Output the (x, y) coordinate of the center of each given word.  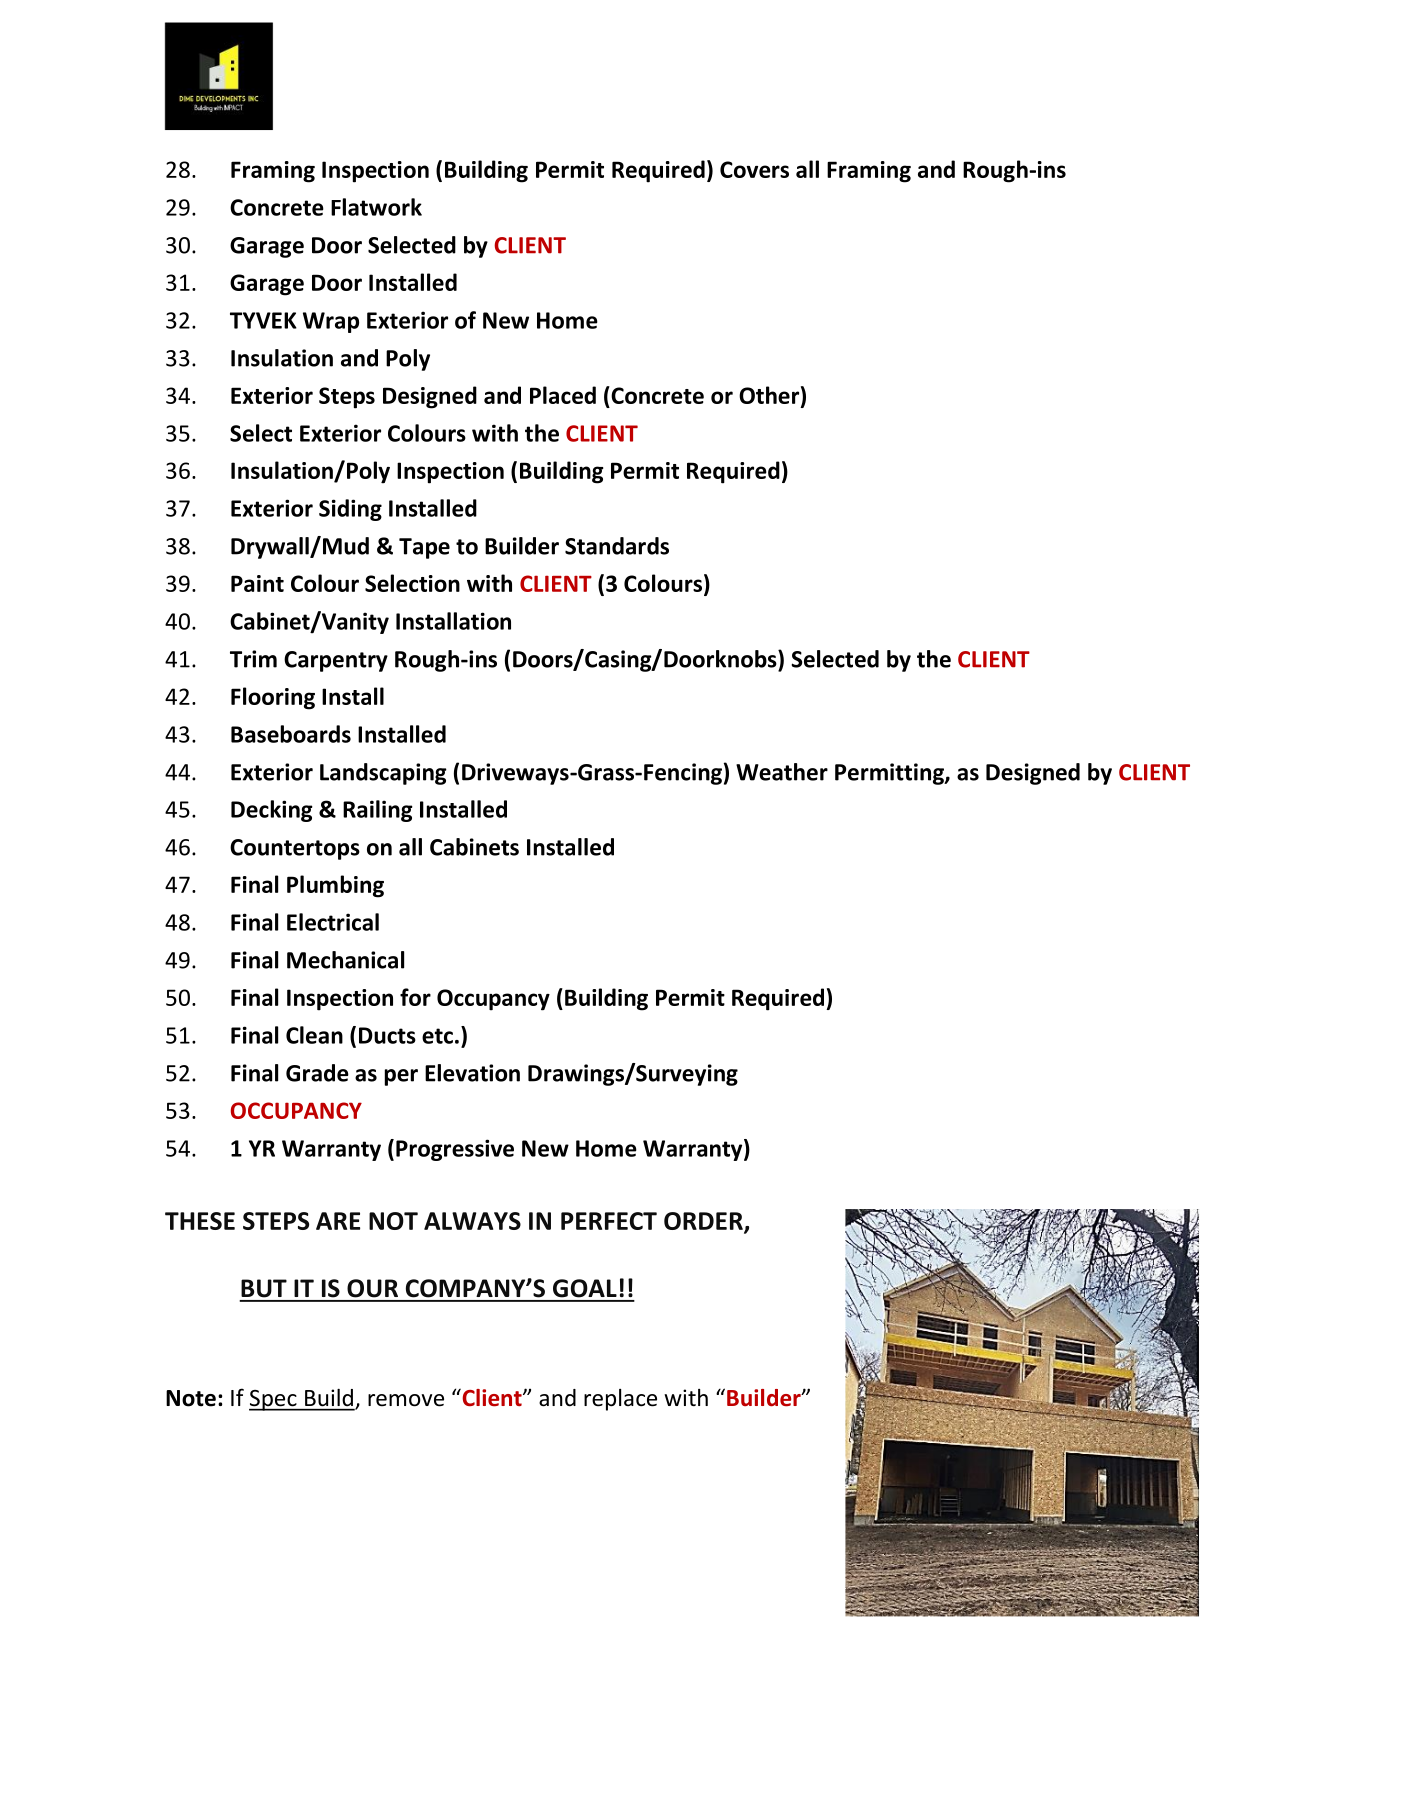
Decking (272, 811)
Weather (782, 772)
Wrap (331, 322)
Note (191, 1398)
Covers (754, 169)
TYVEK (263, 320)
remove (406, 1400)
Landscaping (383, 774)
